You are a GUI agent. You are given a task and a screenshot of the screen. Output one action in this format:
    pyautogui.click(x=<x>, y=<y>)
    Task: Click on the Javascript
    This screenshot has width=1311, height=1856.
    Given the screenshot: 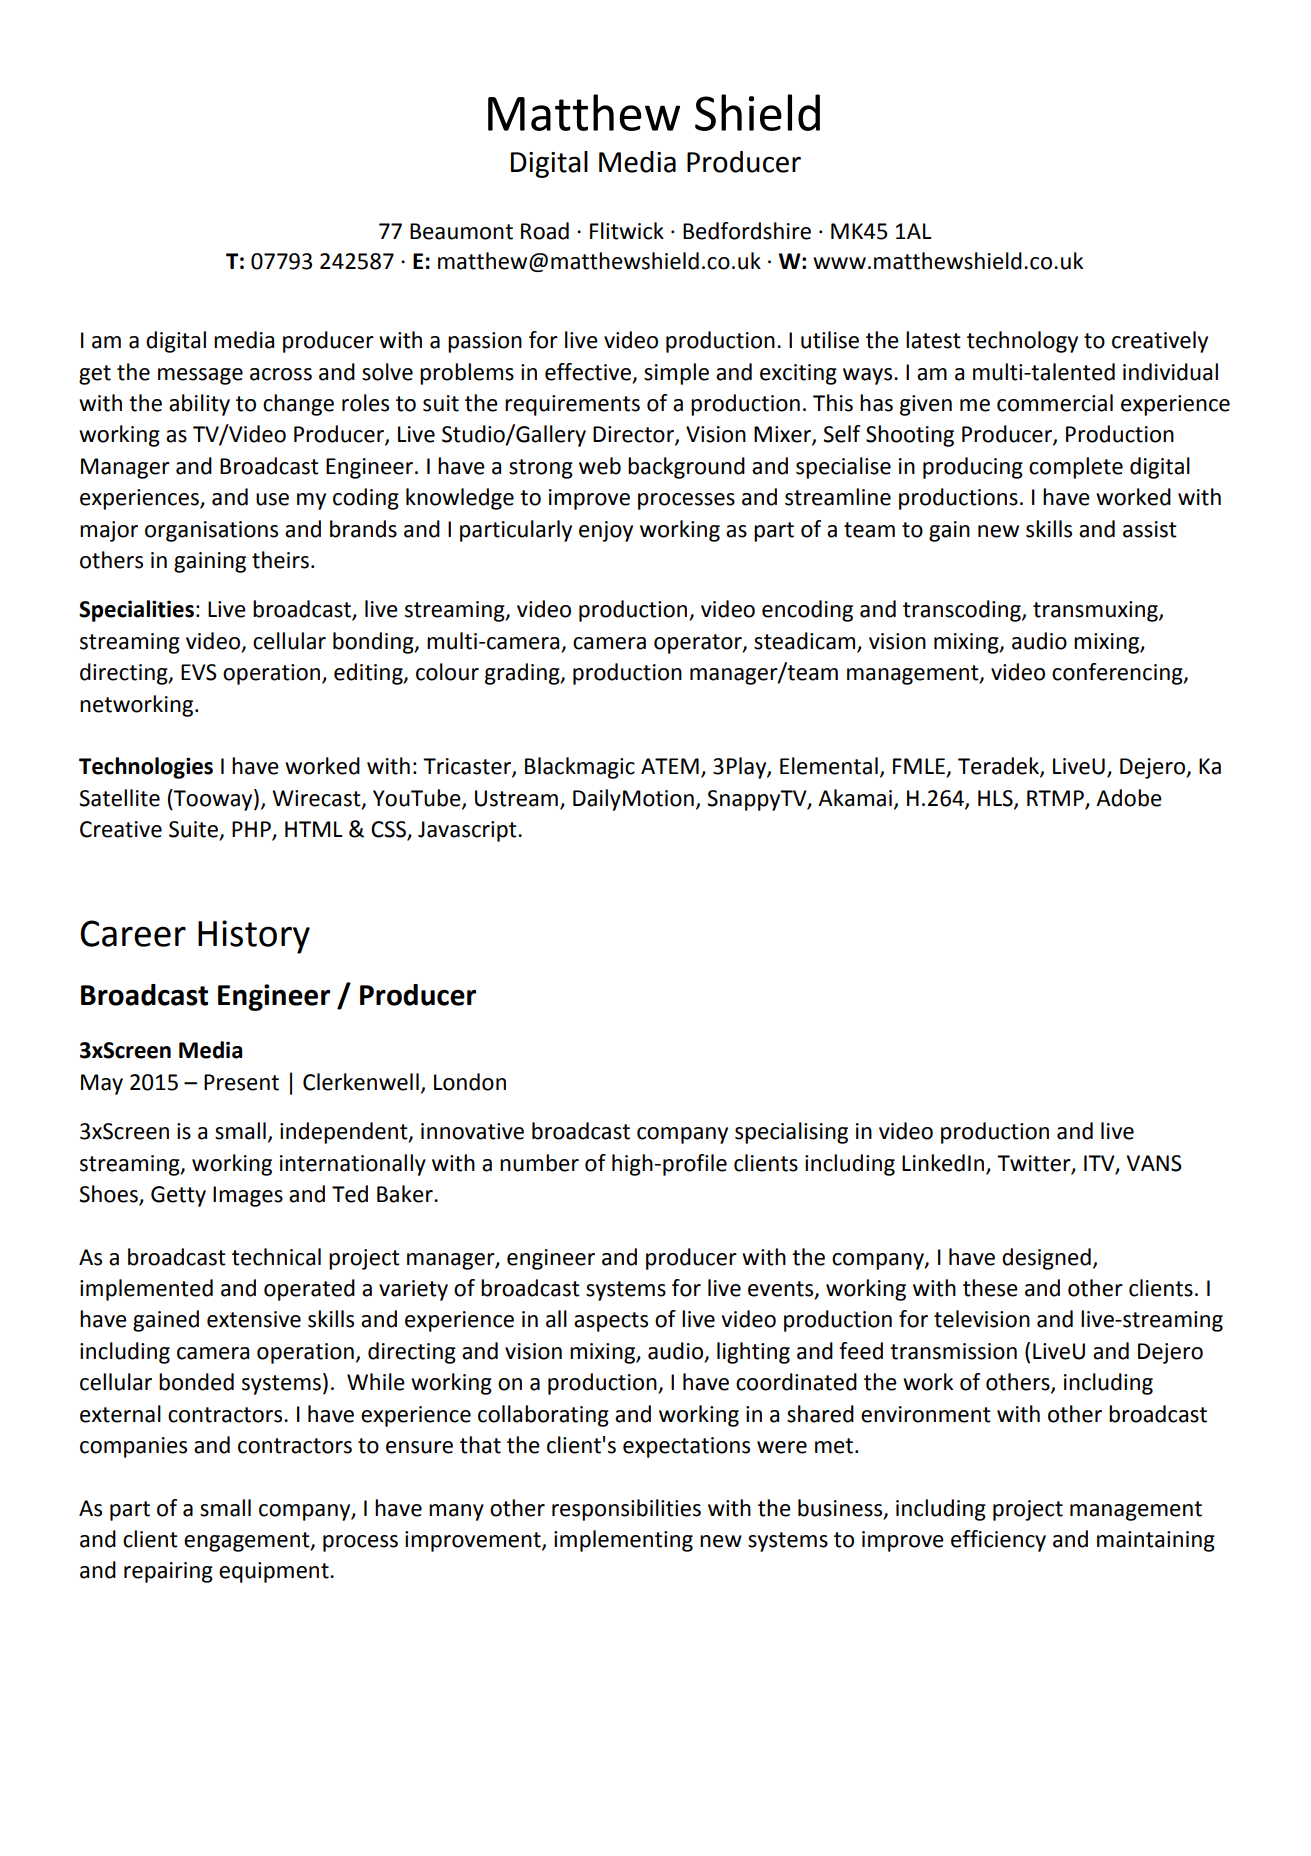 What is the action you would take?
    pyautogui.click(x=468, y=831)
